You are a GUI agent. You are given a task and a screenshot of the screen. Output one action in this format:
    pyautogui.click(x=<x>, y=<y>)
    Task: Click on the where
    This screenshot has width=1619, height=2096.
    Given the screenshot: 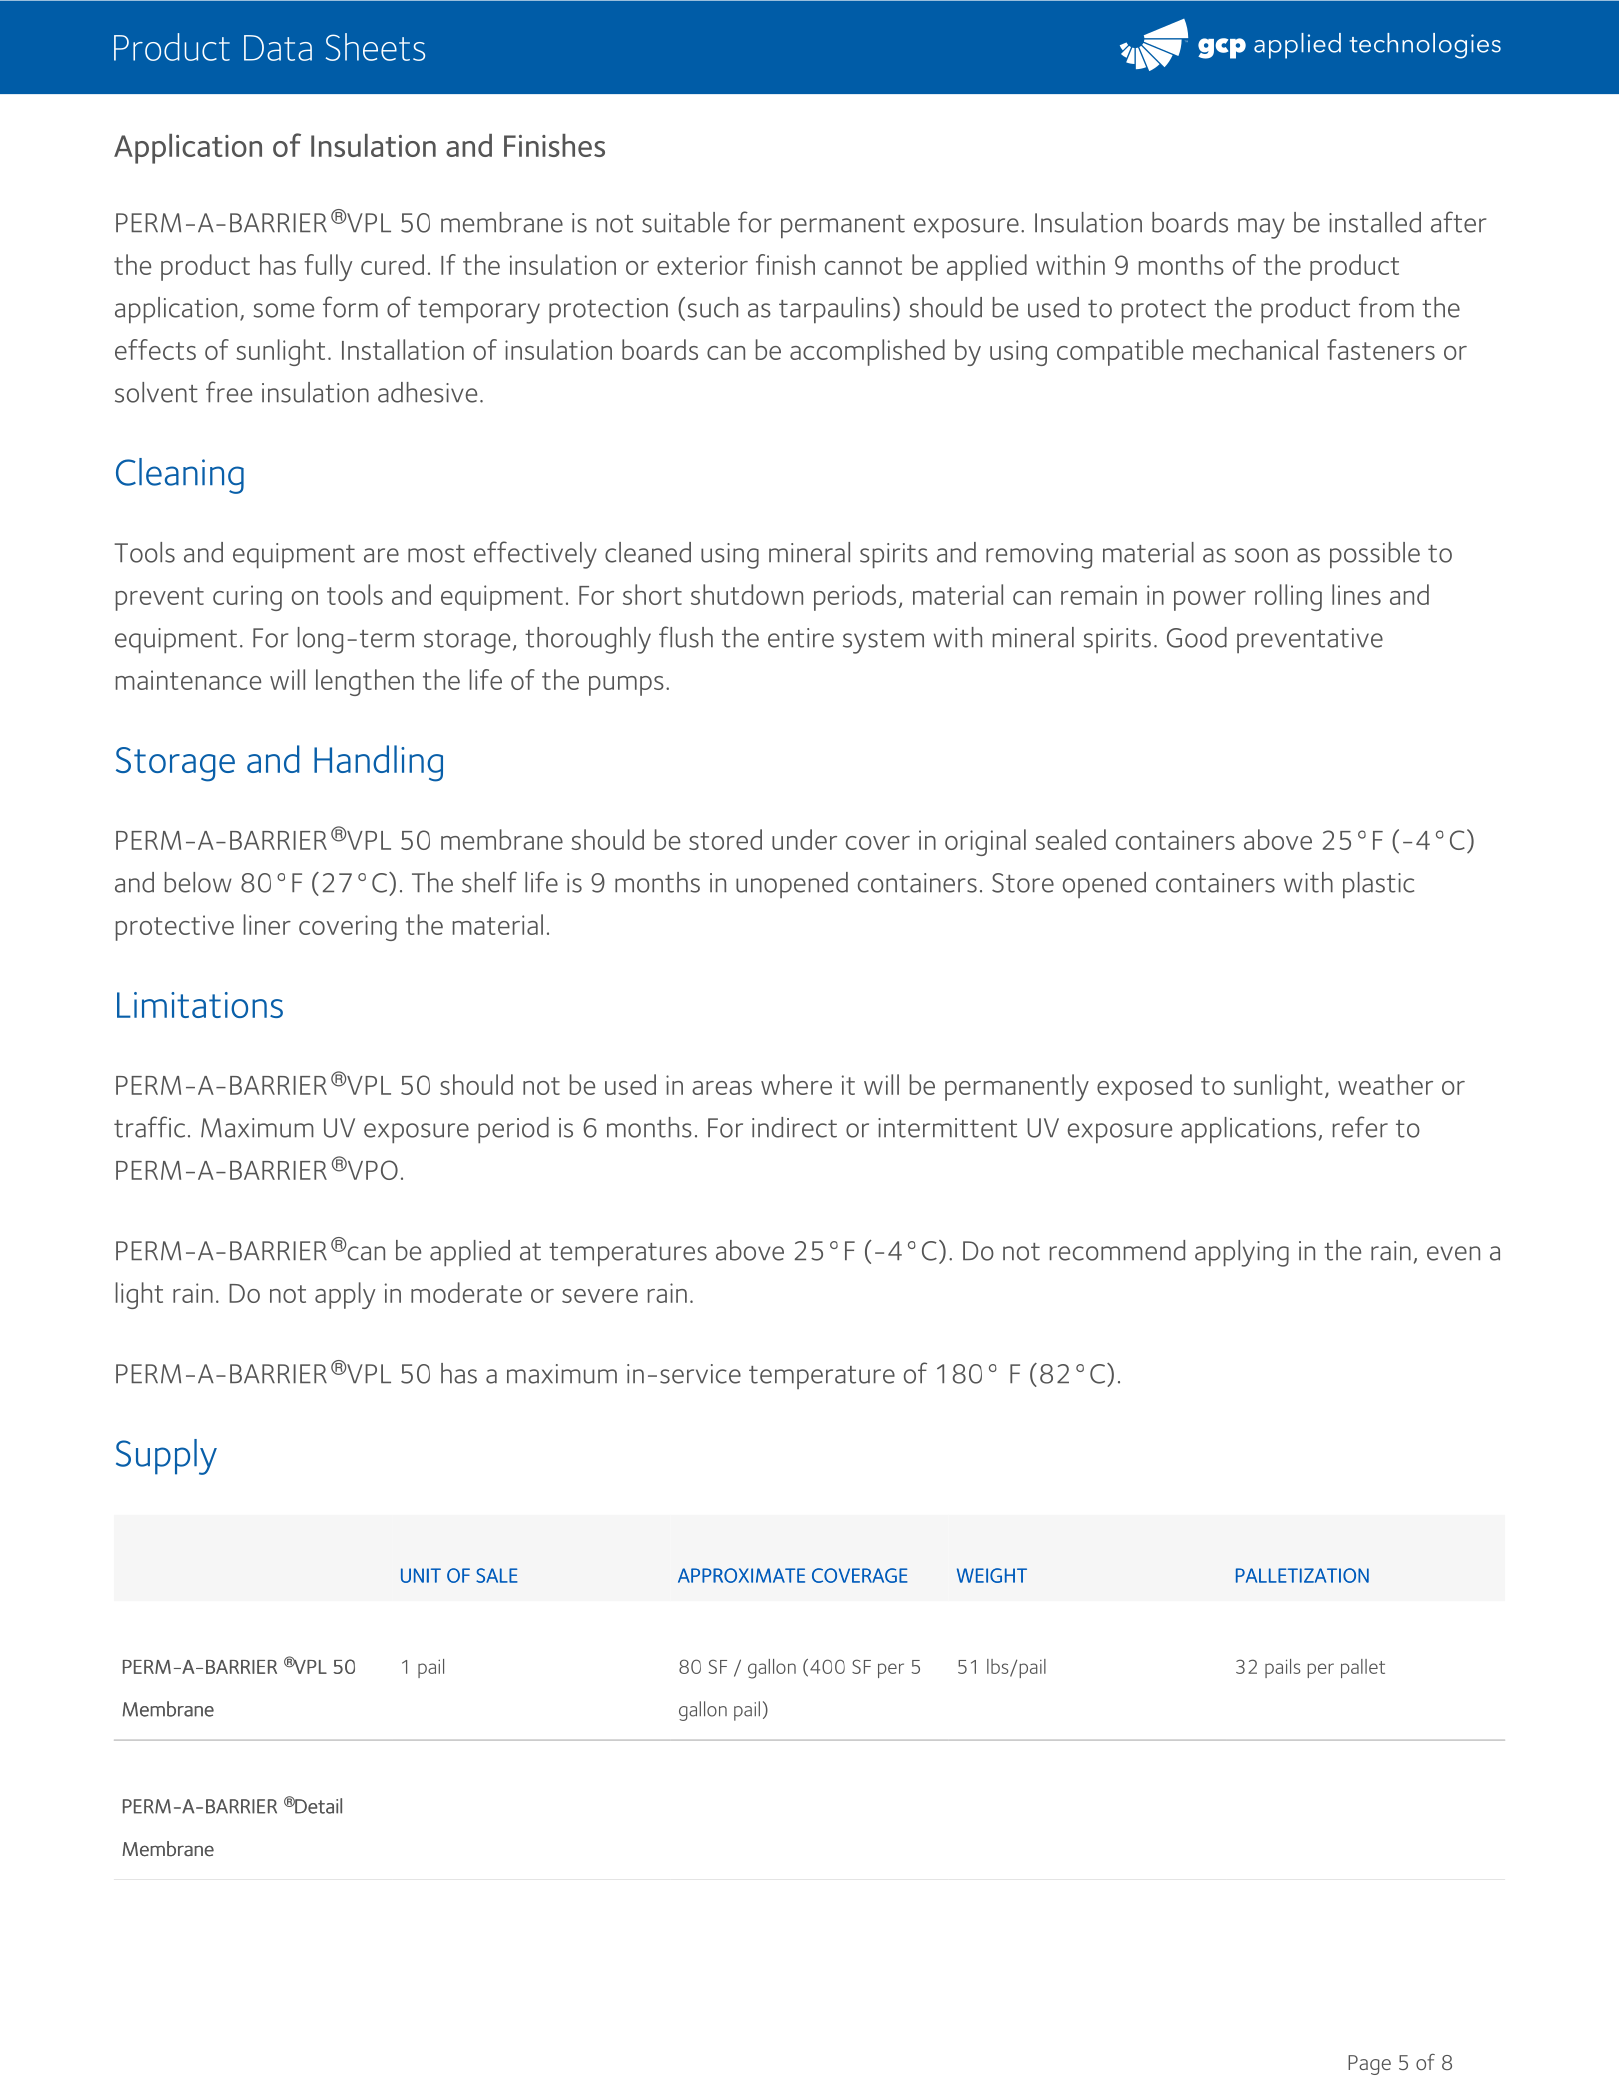 What is the action you would take?
    pyautogui.click(x=796, y=1084)
